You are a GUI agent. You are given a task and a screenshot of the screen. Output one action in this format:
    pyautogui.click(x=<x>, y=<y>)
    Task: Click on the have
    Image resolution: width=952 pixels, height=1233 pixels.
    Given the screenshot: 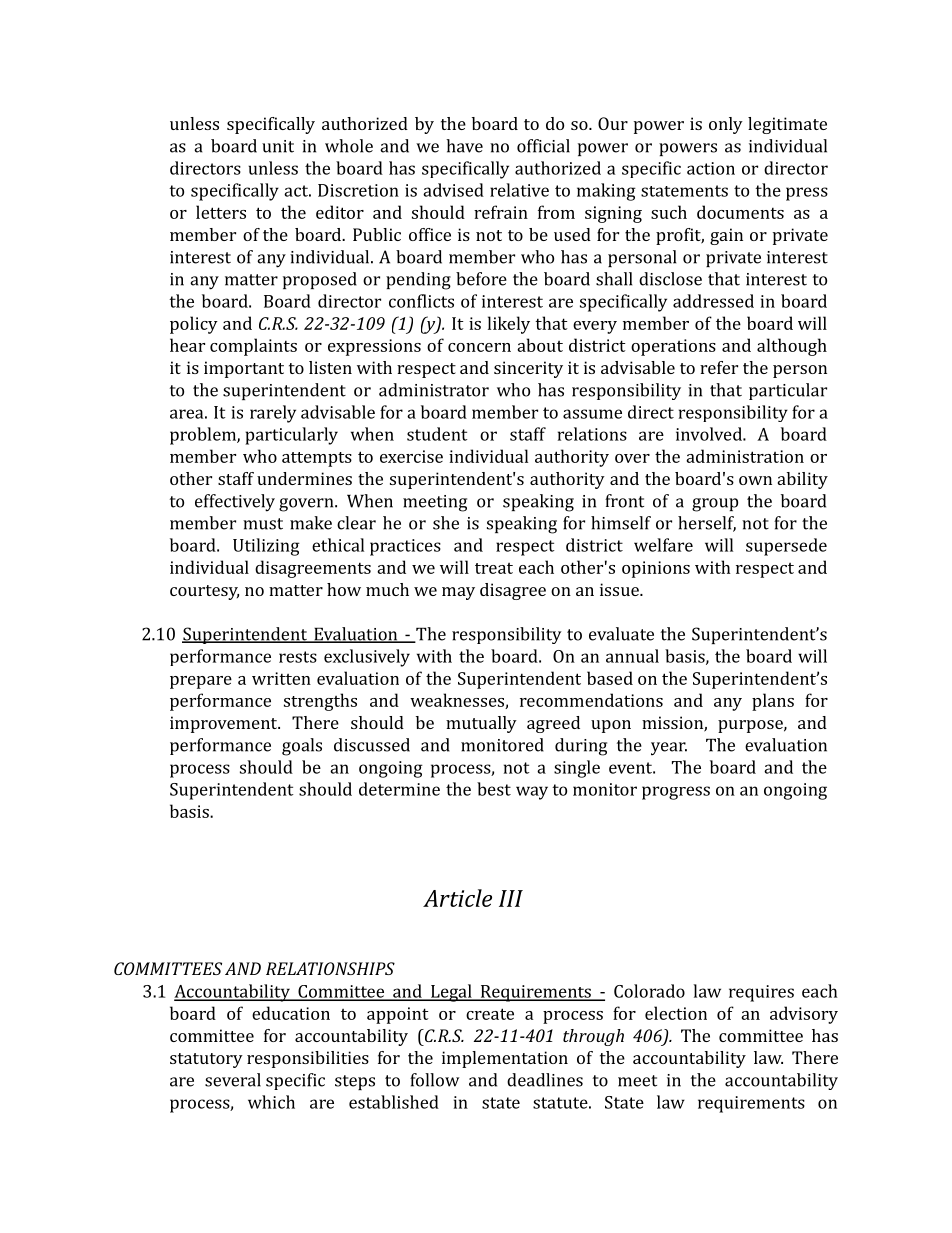 What is the action you would take?
    pyautogui.click(x=464, y=146)
